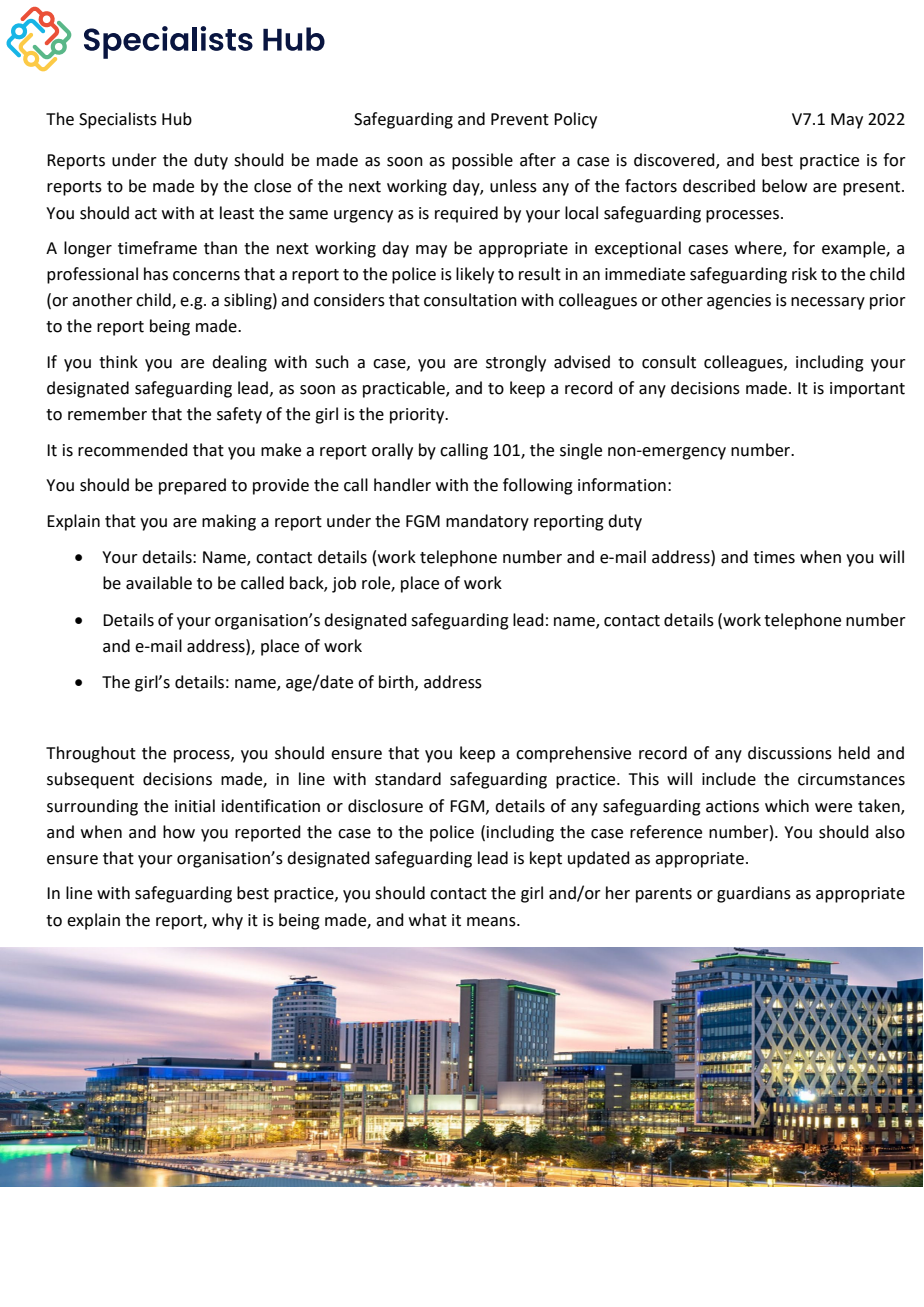 The width and height of the page is (924, 1307). Describe the element at coordinates (239, 363) in the page. I see `dealing` at that location.
